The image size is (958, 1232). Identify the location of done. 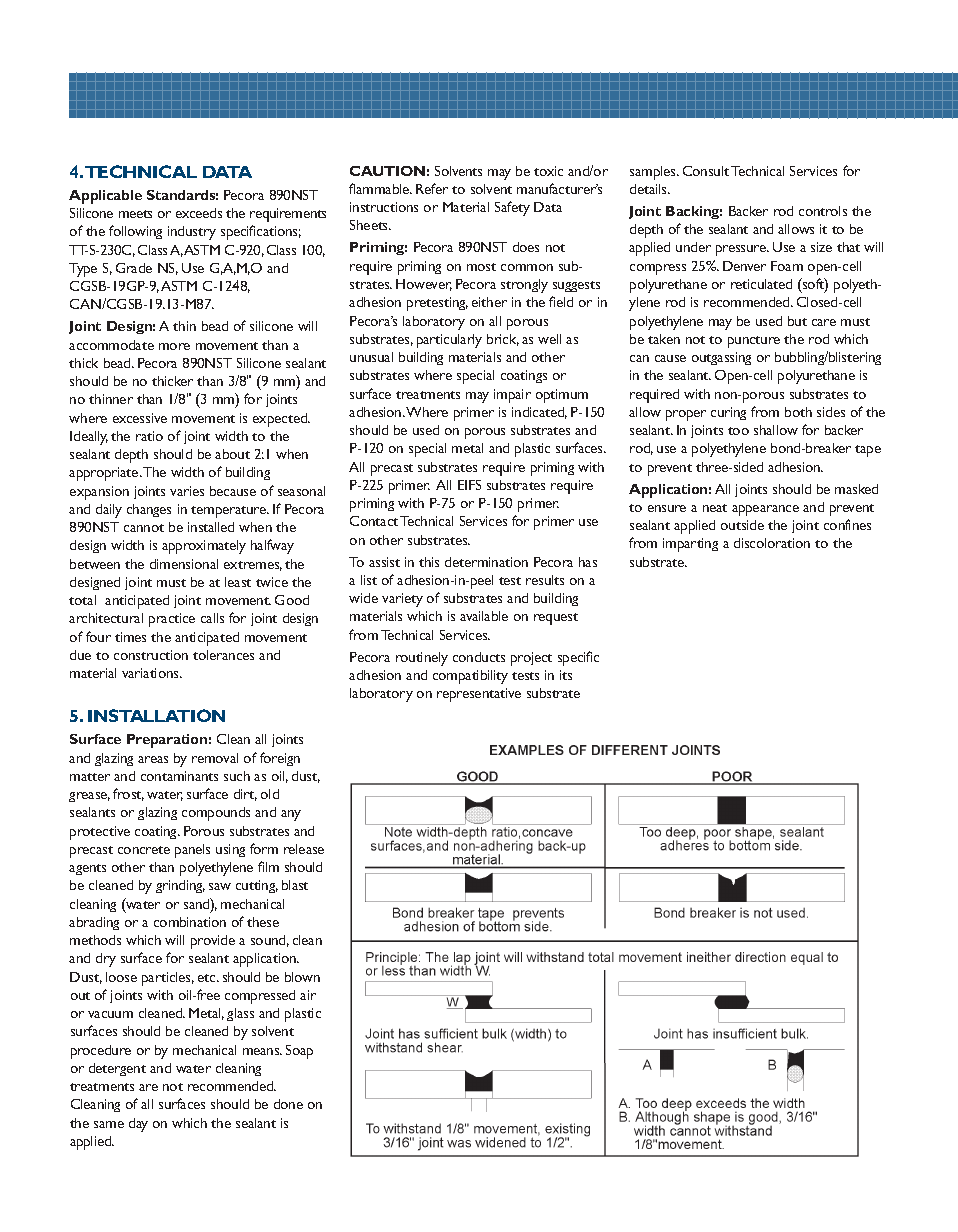
(288, 1104).
